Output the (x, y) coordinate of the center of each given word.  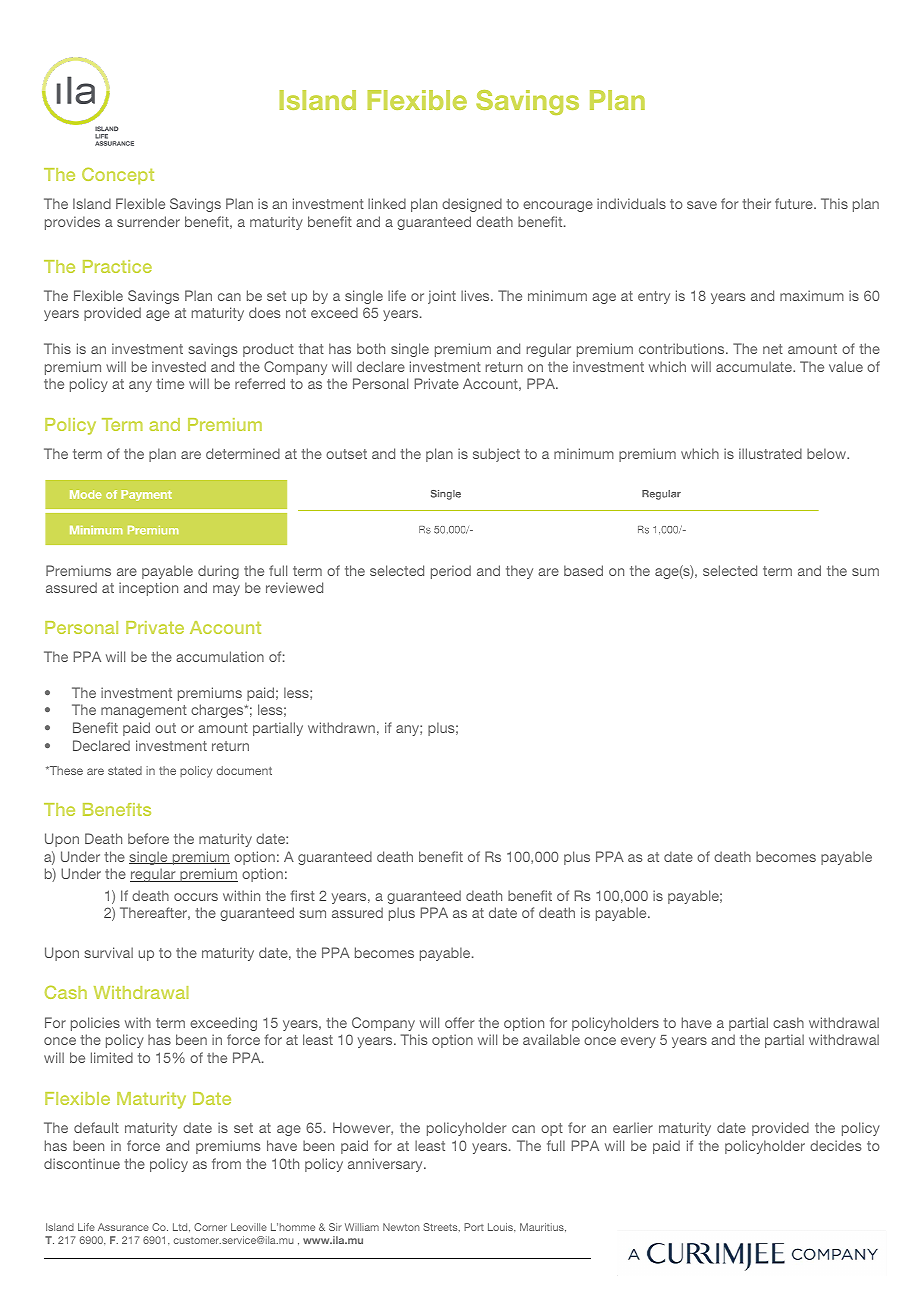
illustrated (770, 453)
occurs (196, 897)
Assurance (123, 1227)
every (638, 1042)
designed (472, 205)
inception (148, 589)
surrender (148, 221)
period (451, 572)
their (756, 203)
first (302, 895)
